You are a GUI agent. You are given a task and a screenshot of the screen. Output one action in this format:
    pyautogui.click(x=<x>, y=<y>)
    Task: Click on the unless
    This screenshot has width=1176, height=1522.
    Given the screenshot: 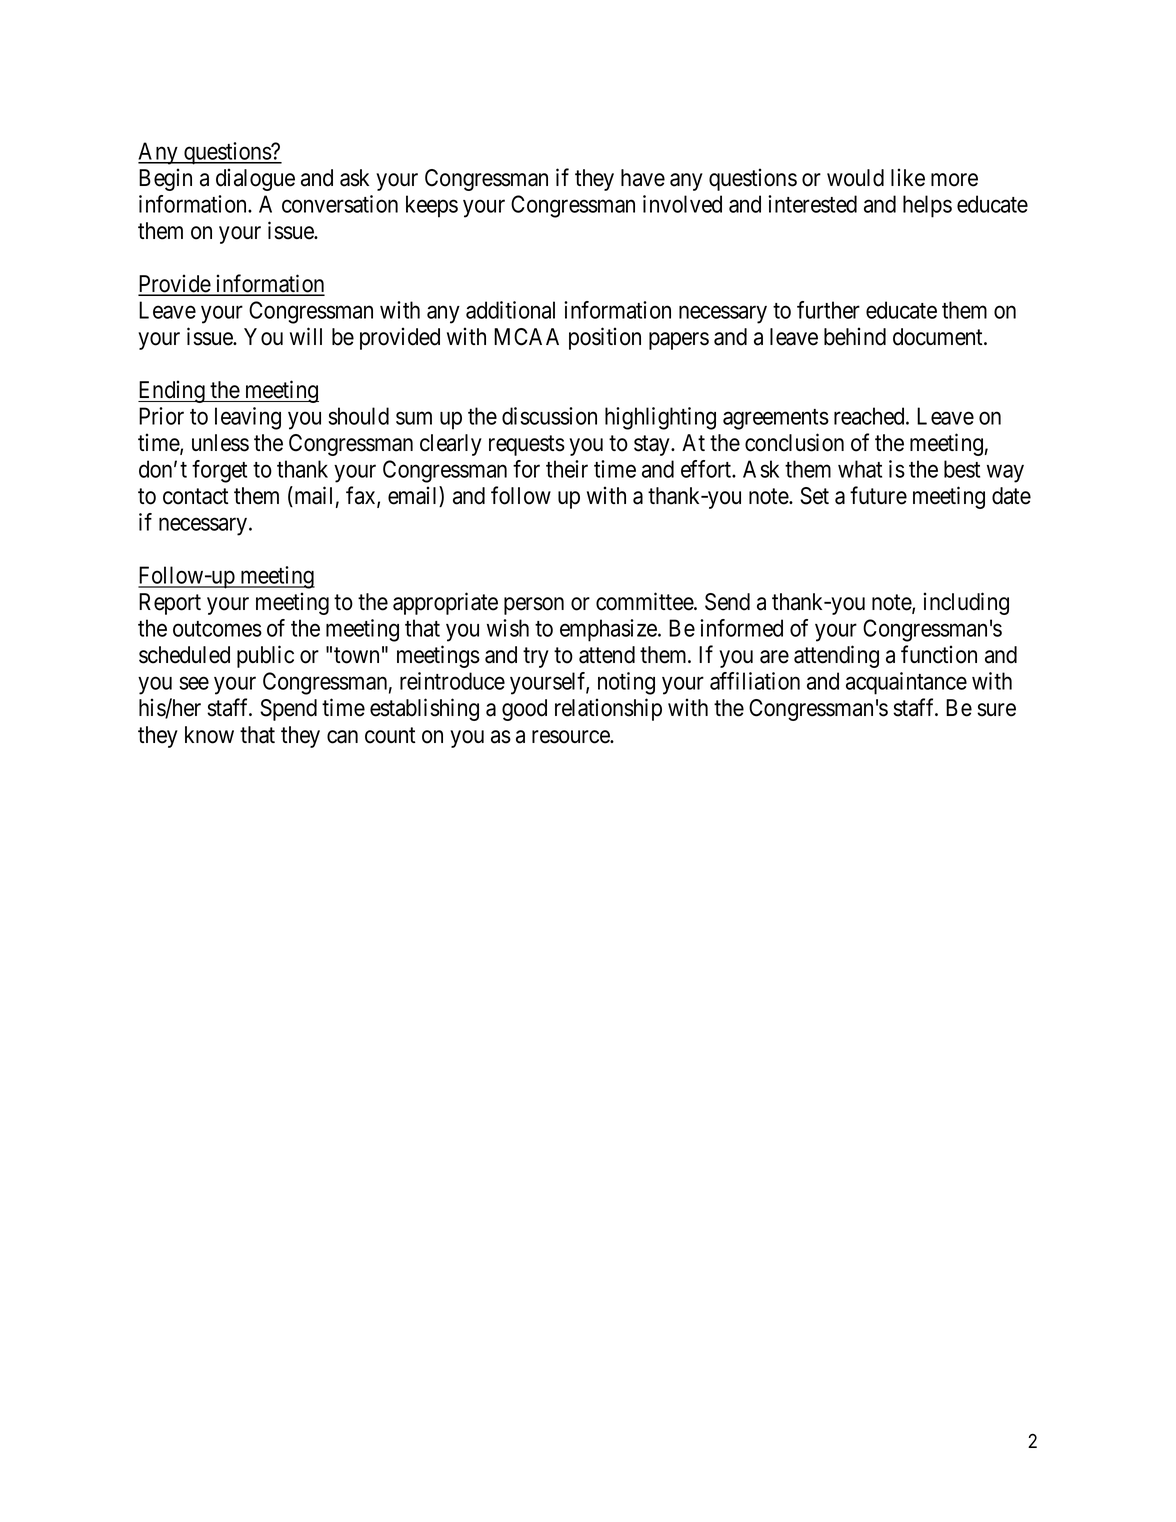 What is the action you would take?
    pyautogui.click(x=220, y=443)
